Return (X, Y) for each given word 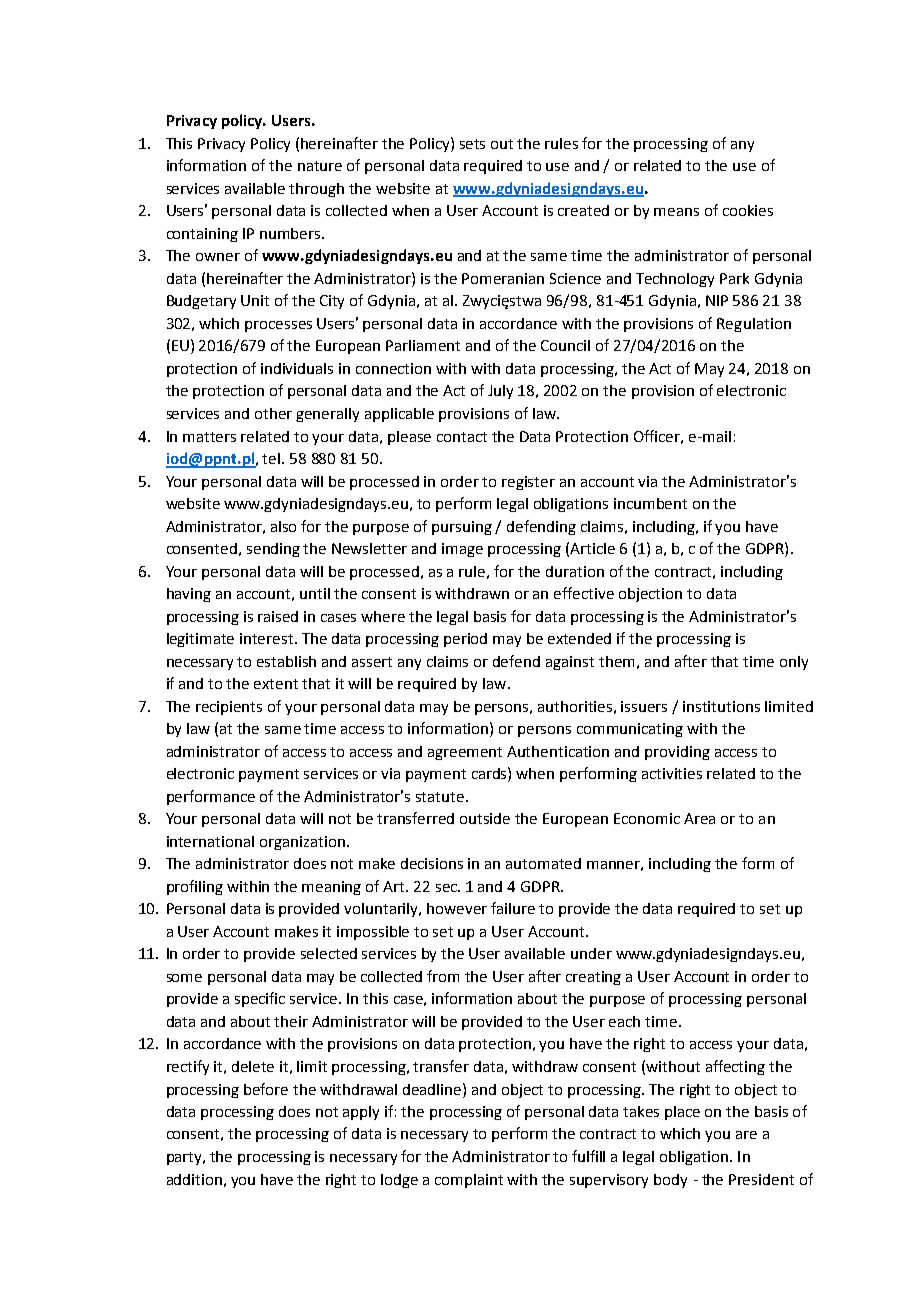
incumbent (650, 503)
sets (472, 144)
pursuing (462, 528)
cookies (748, 210)
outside (485, 818)
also (283, 526)
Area (699, 818)
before (266, 1089)
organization (304, 843)
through (316, 190)
